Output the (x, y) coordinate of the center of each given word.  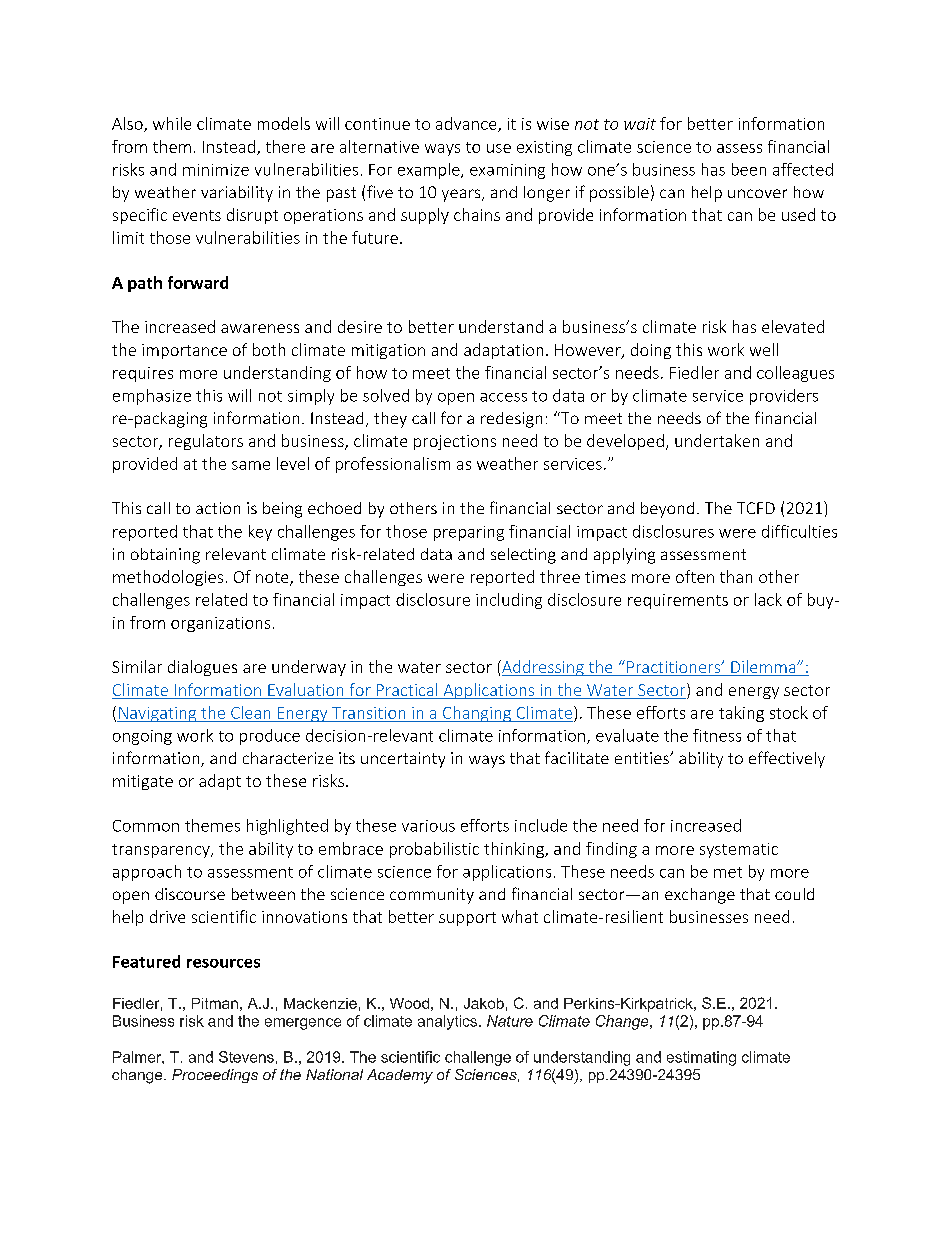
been (749, 169)
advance (467, 124)
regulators (206, 442)
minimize (216, 170)
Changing (477, 714)
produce (270, 737)
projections (455, 442)
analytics (447, 1022)
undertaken (717, 440)
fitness (717, 735)
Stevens (246, 1057)
